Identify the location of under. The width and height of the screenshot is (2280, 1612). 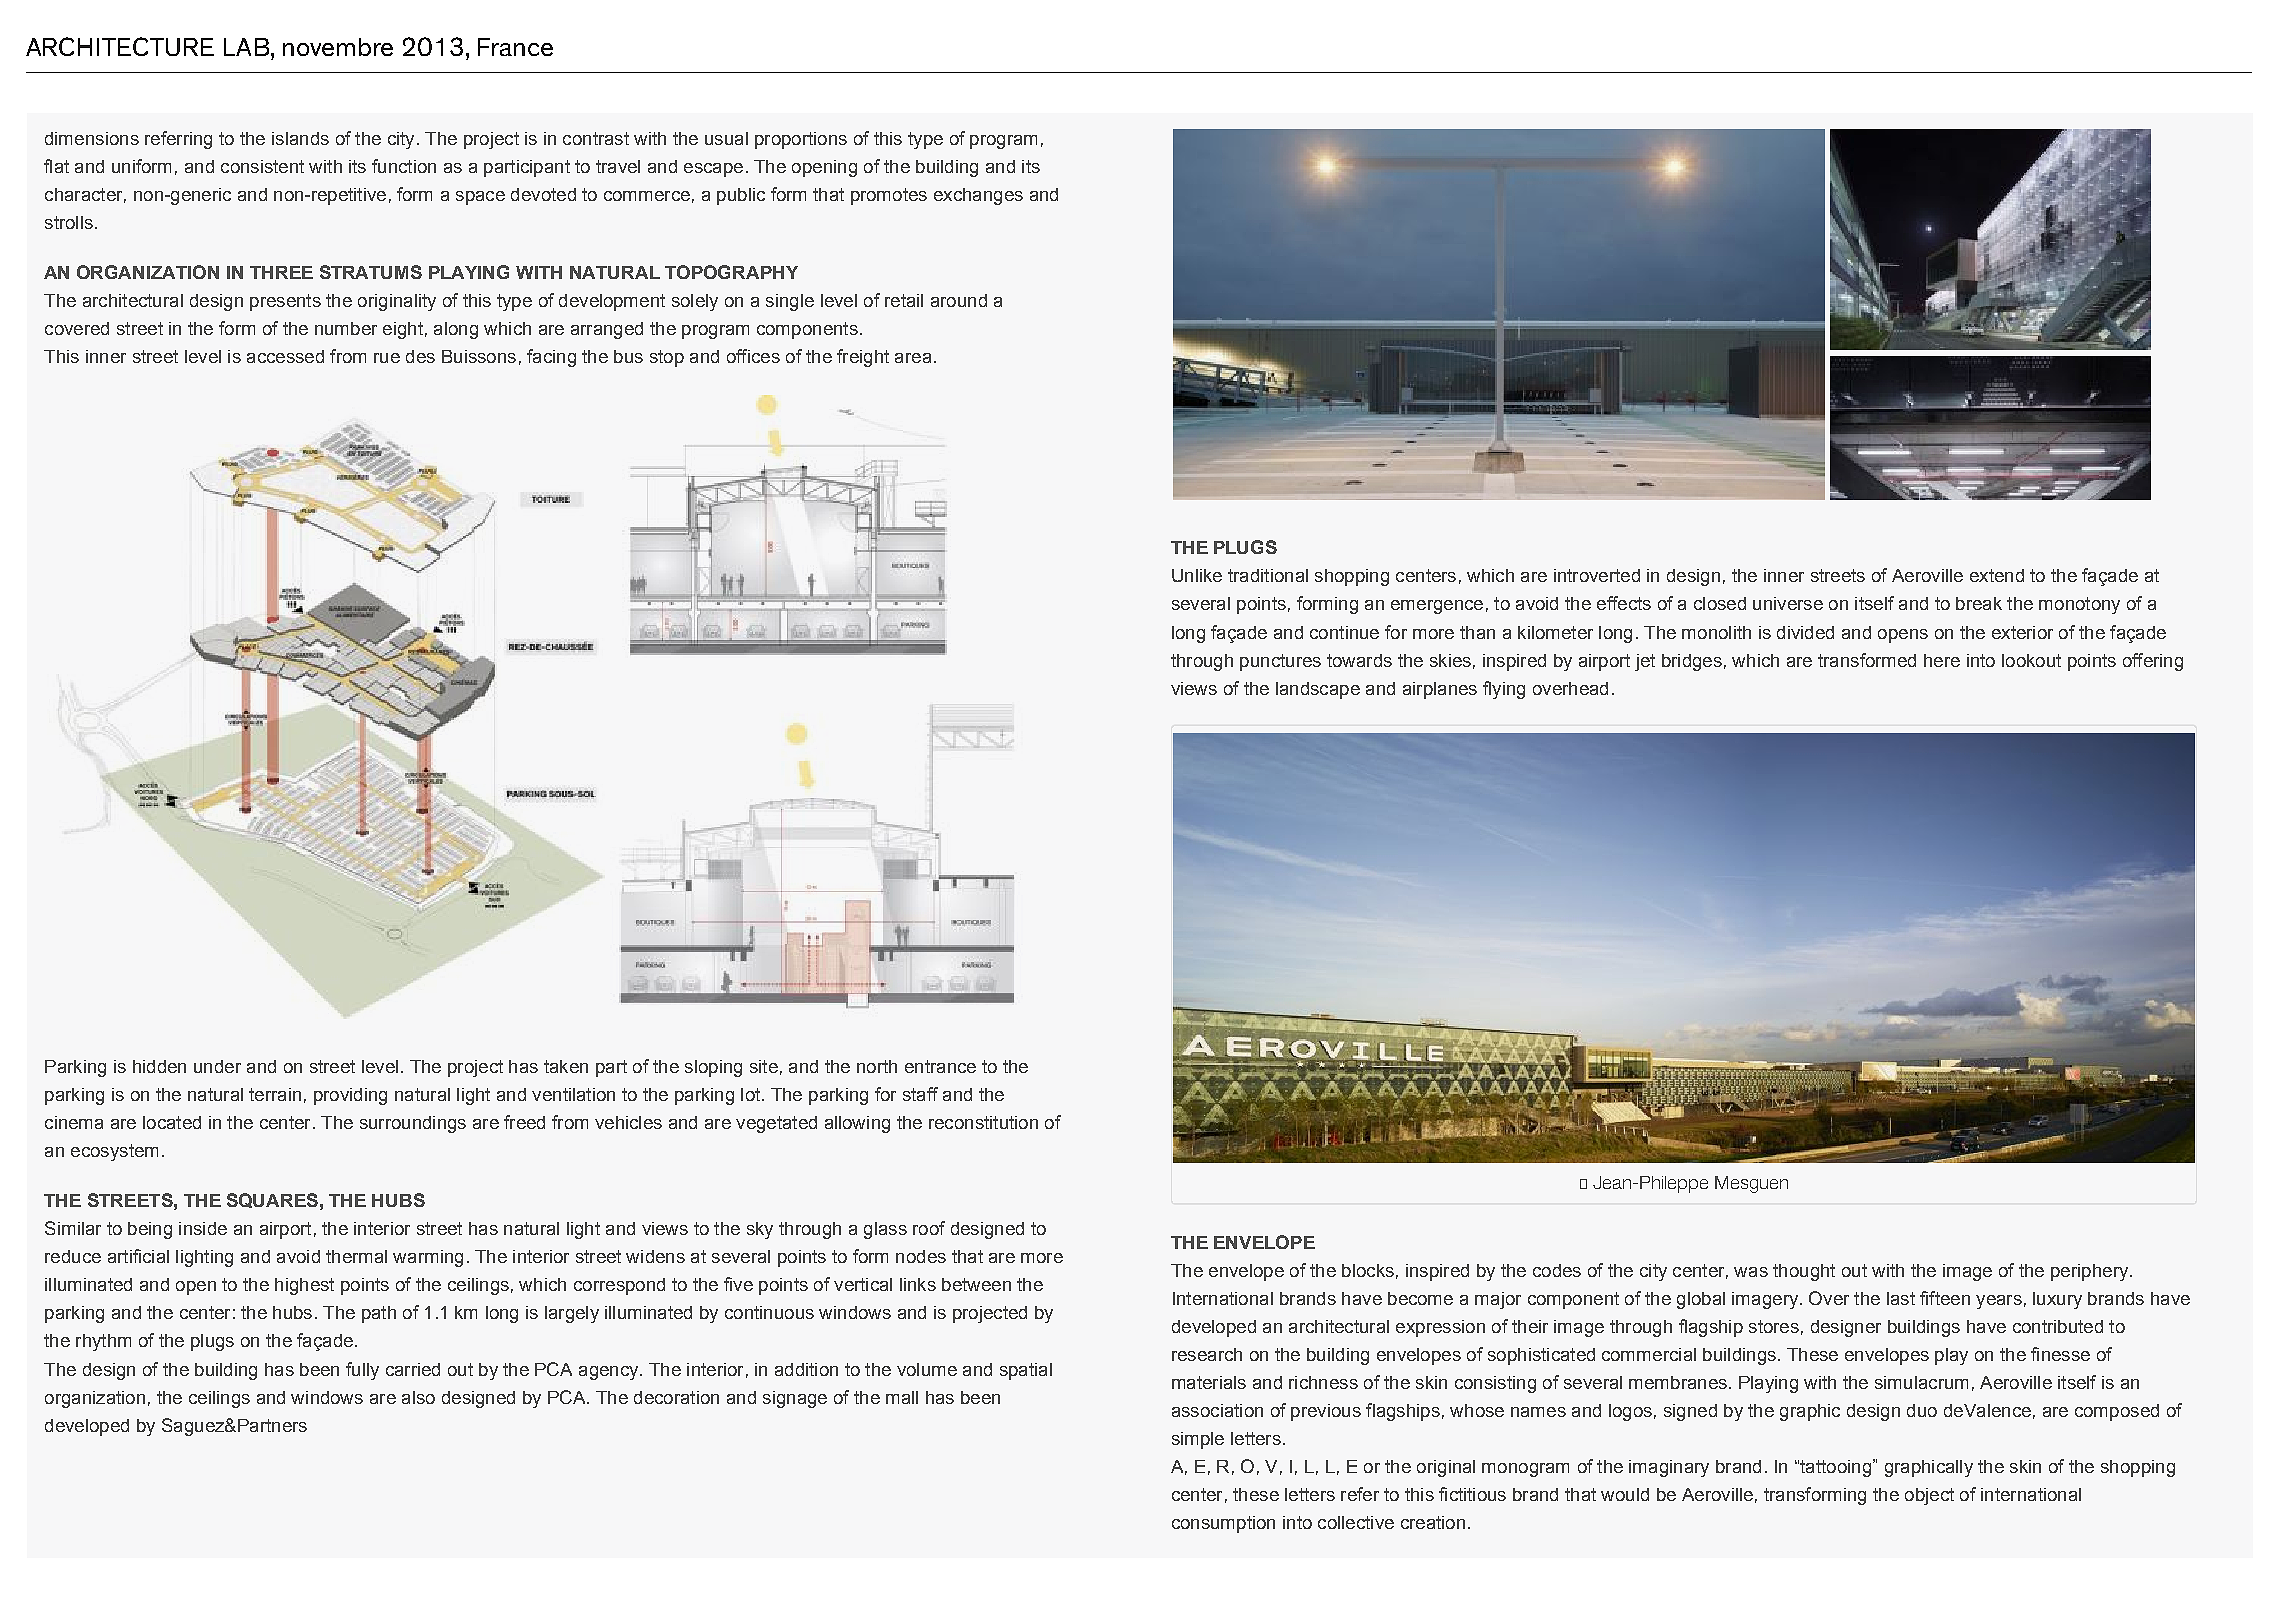
(217, 1066).
